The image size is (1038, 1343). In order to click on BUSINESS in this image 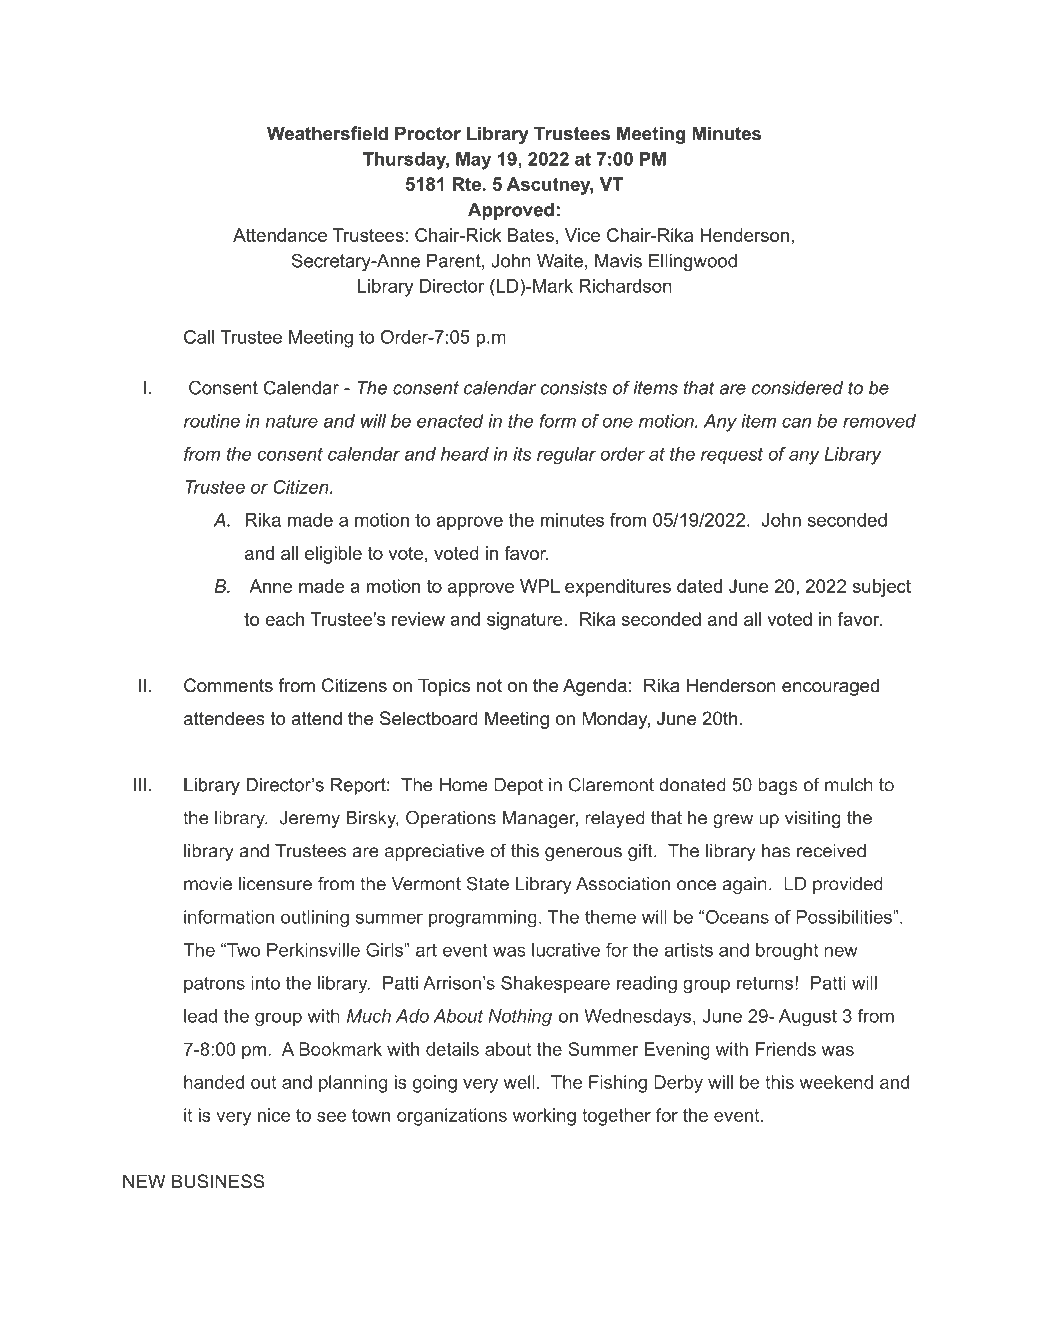, I will do `click(218, 1181)`.
